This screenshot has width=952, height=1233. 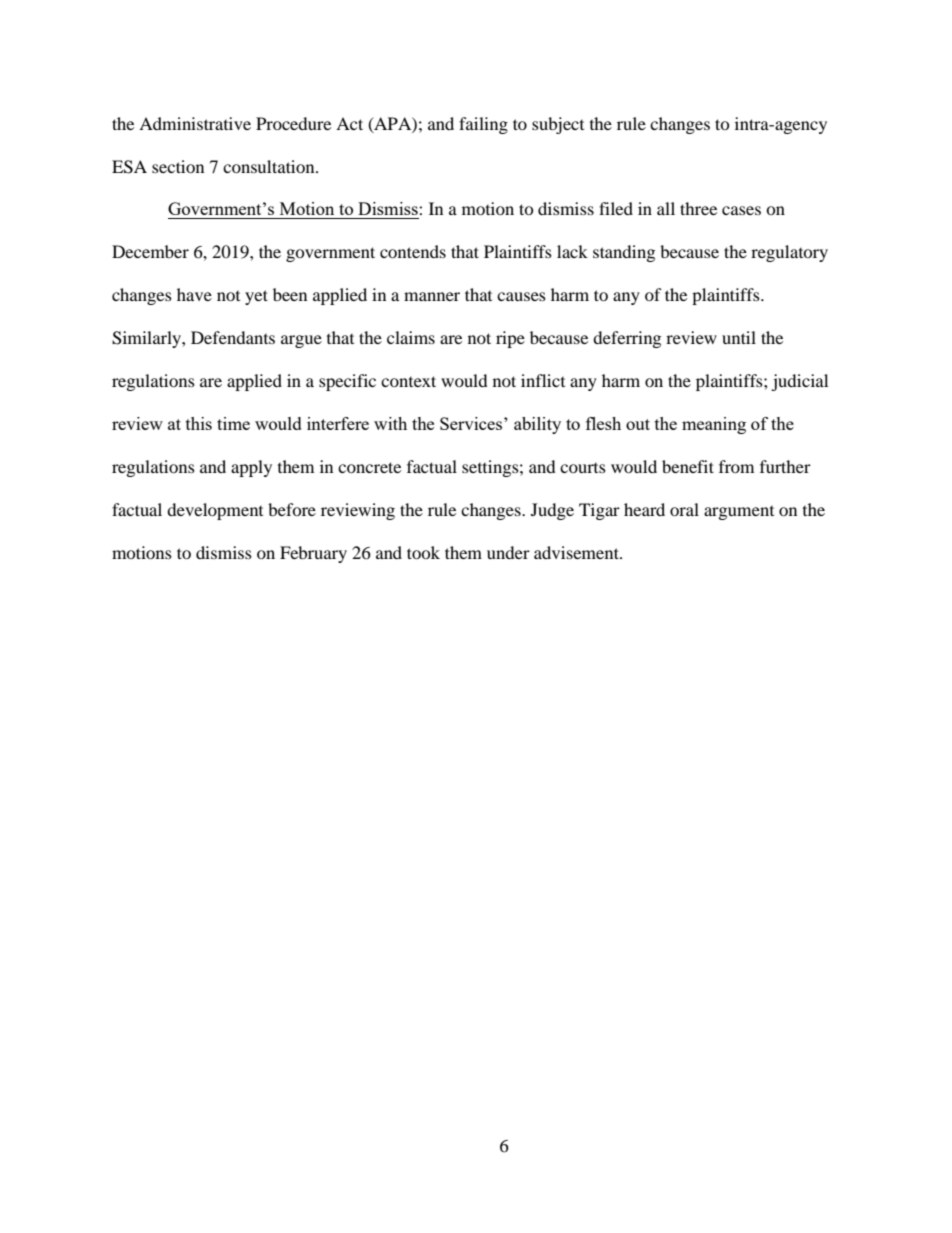 I want to click on took, so click(x=423, y=552).
